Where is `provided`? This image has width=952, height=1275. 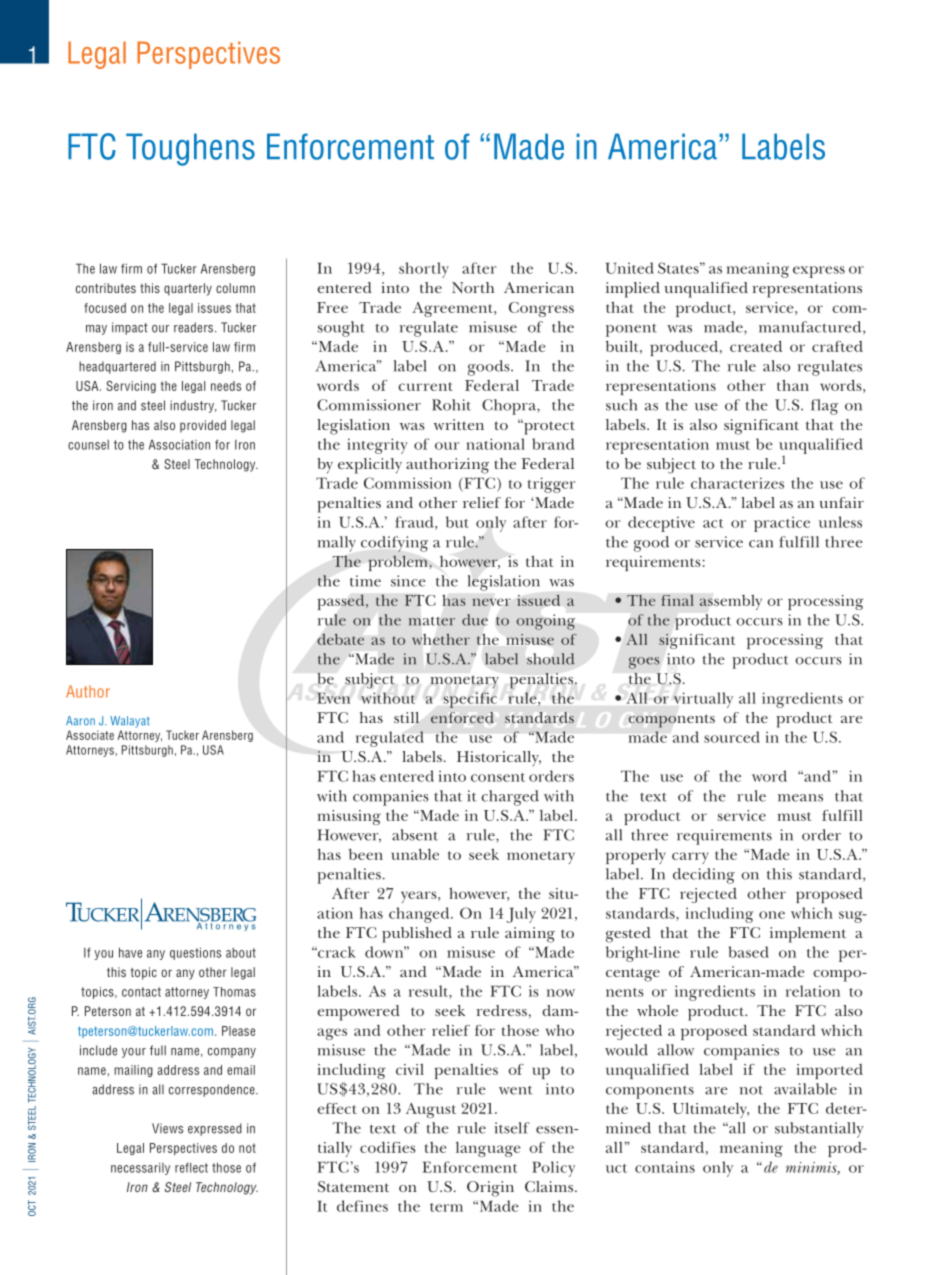
provided is located at coordinates (203, 426).
